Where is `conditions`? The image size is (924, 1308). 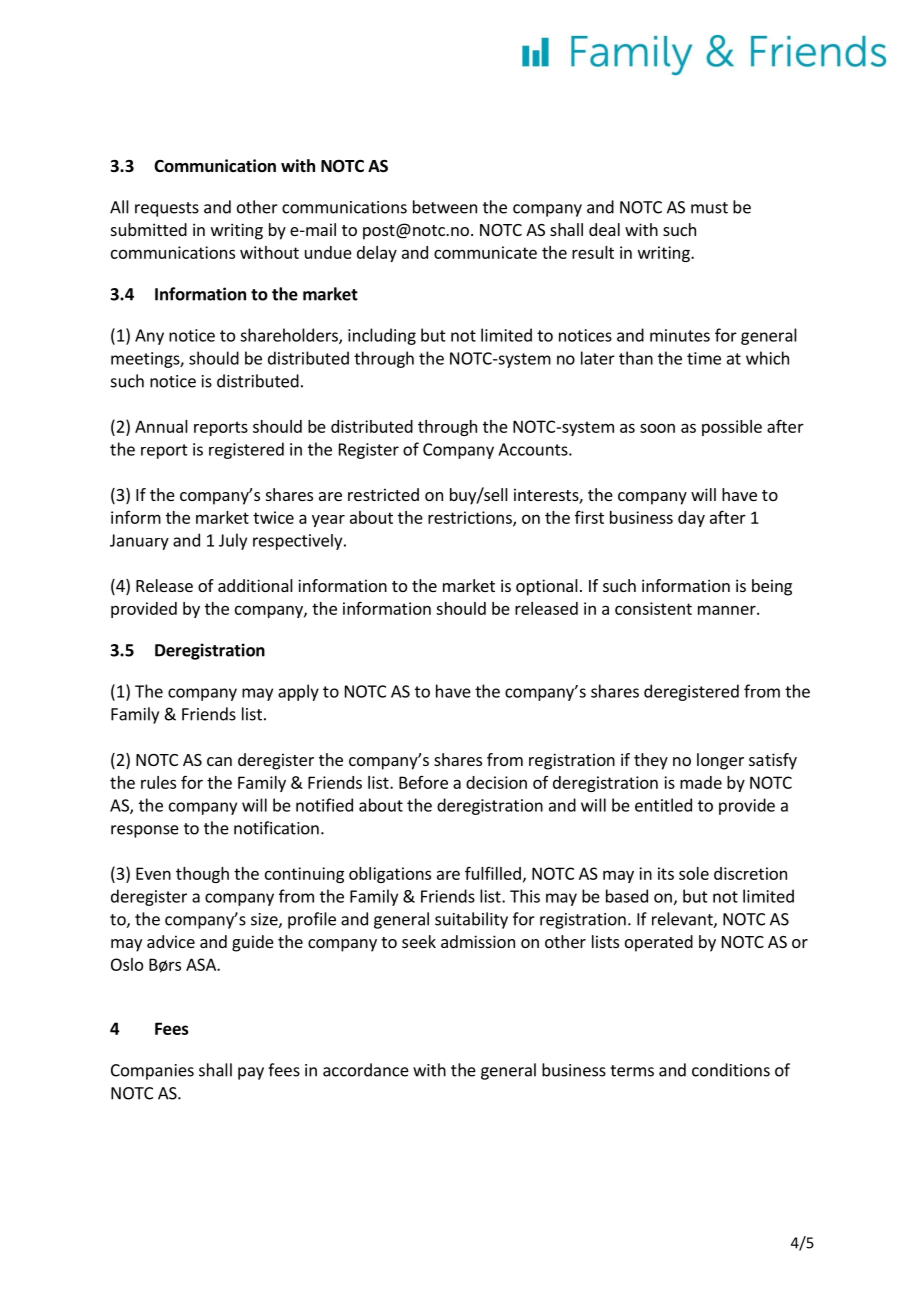 conditions is located at coordinates (731, 1070).
